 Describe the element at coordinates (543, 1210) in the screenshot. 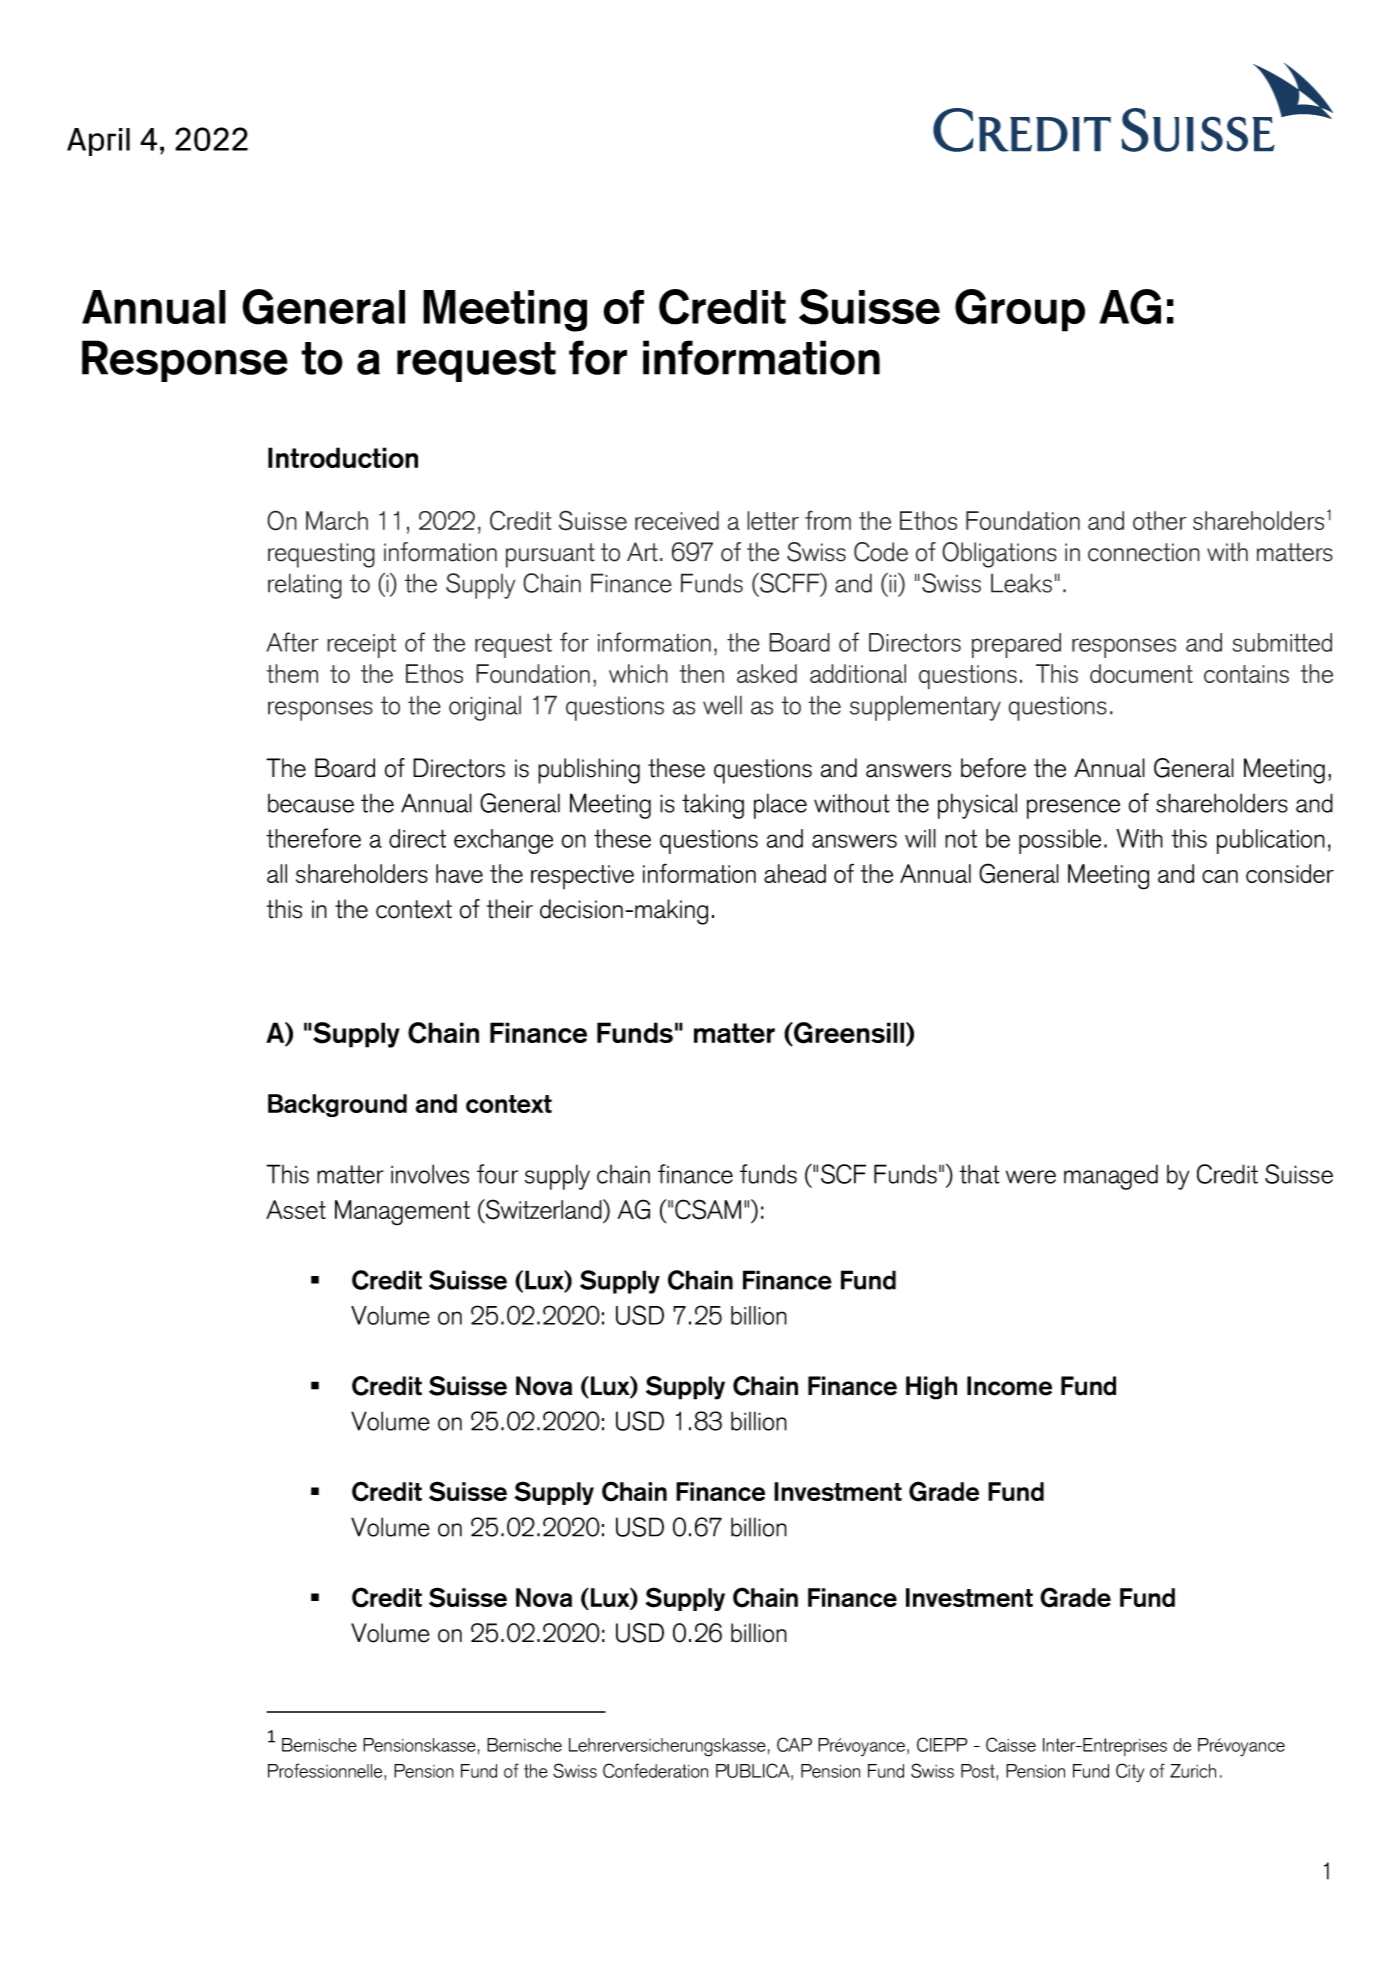

I see `Switzerland` at that location.
